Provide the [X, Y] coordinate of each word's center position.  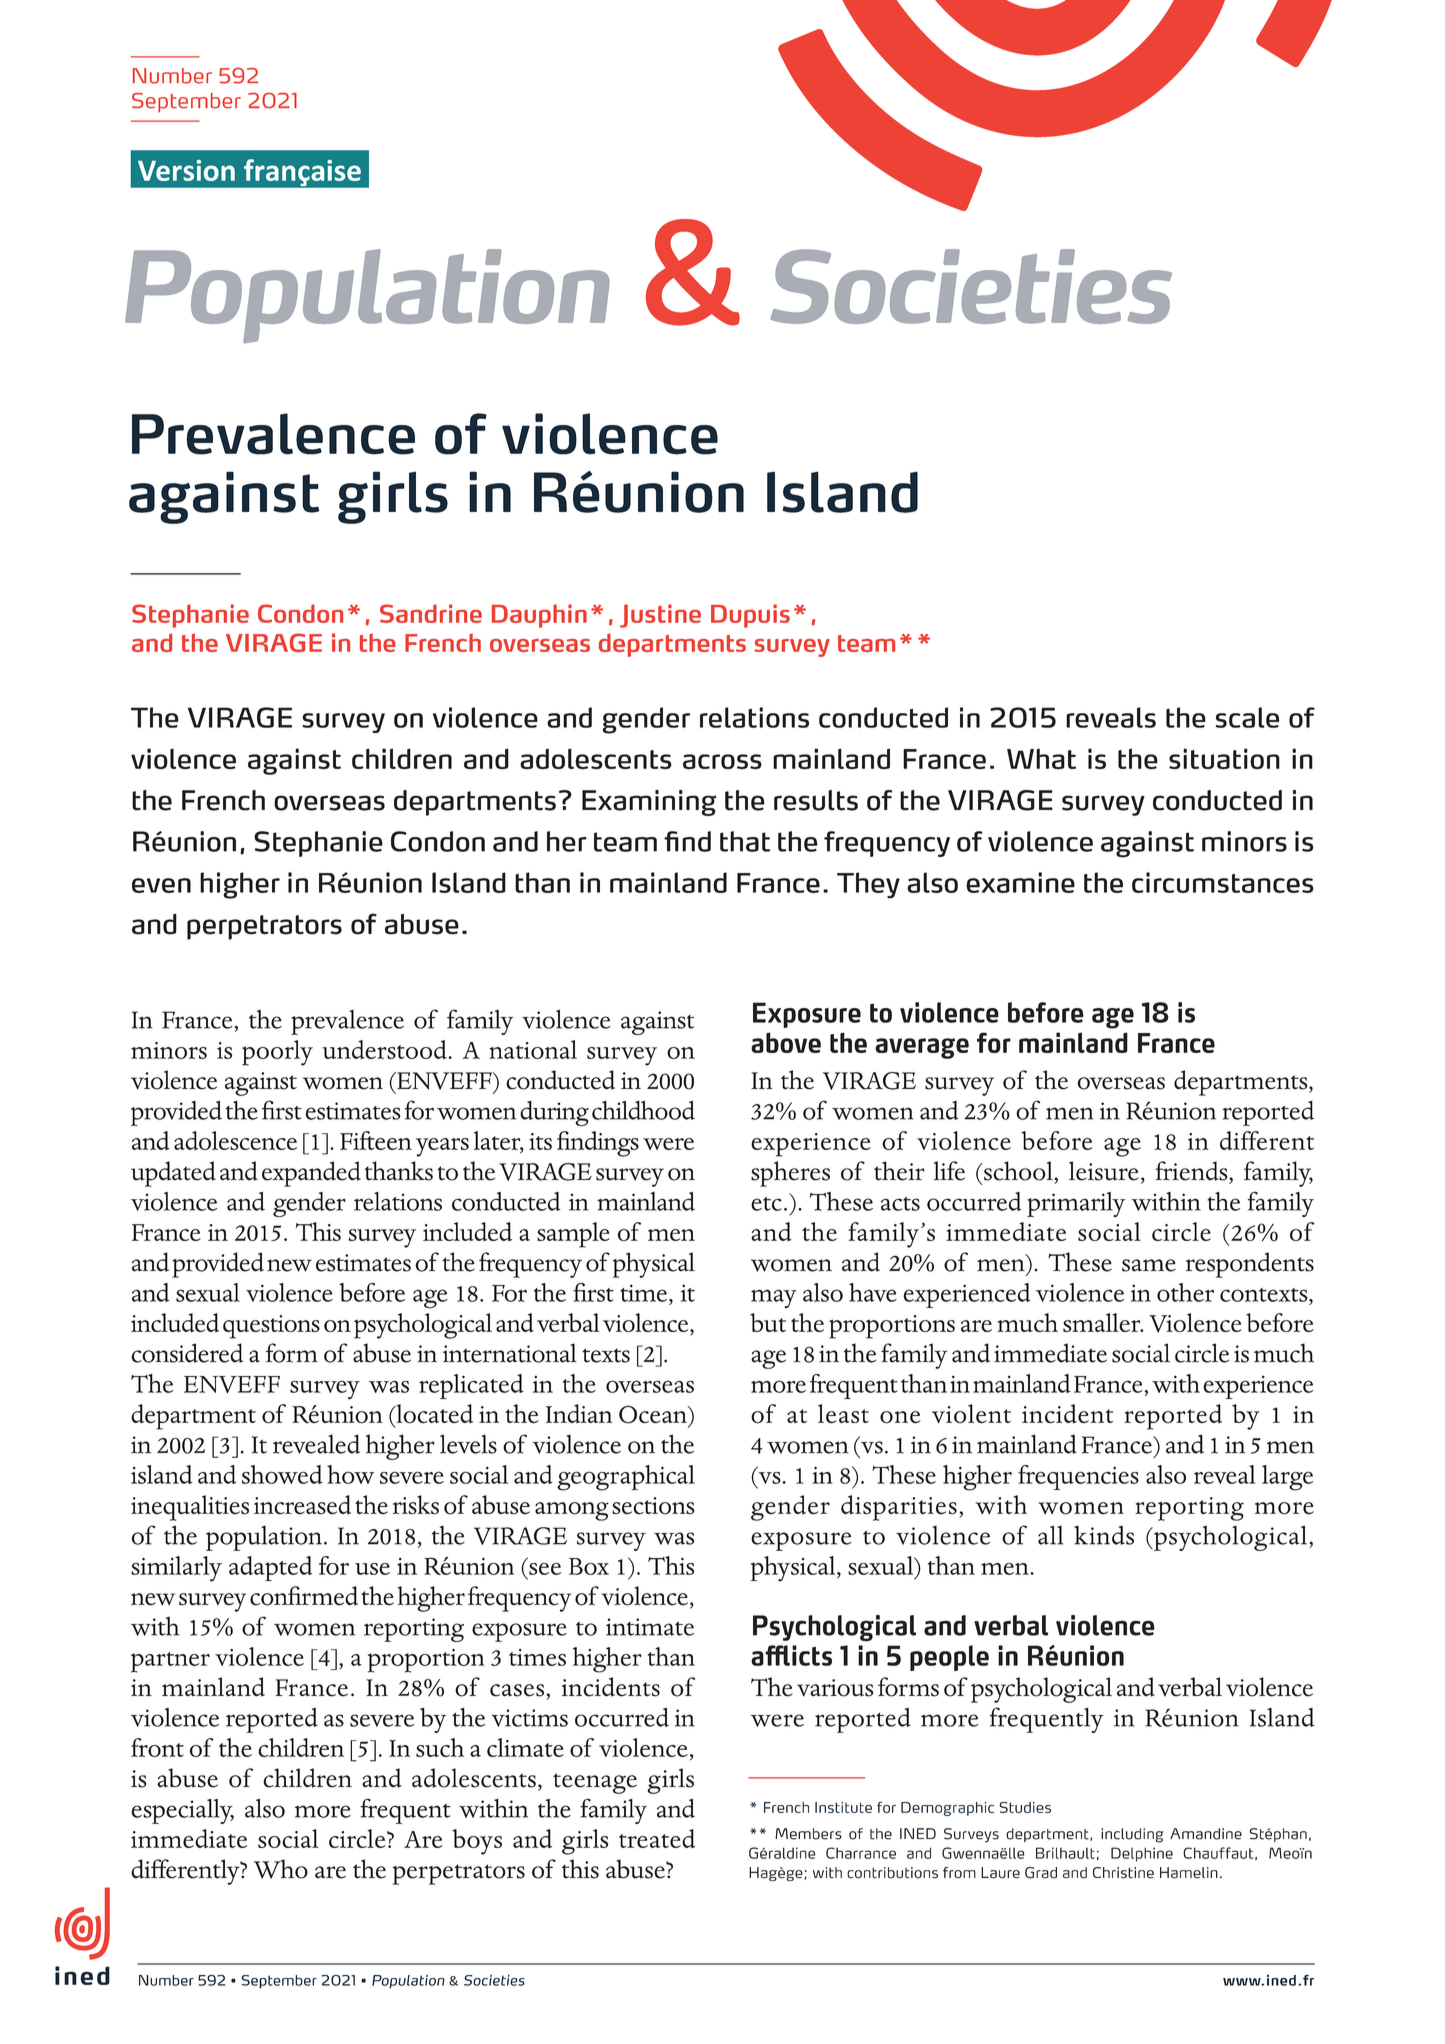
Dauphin [539, 616]
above [786, 1042]
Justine [660, 616]
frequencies [1078, 1477]
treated [657, 1838]
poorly [277, 1053]
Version [186, 170]
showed [282, 1474]
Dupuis [750, 616]
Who [281, 1869]
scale [1247, 717]
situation [1224, 759]
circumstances [1223, 882]
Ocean [654, 1414]
